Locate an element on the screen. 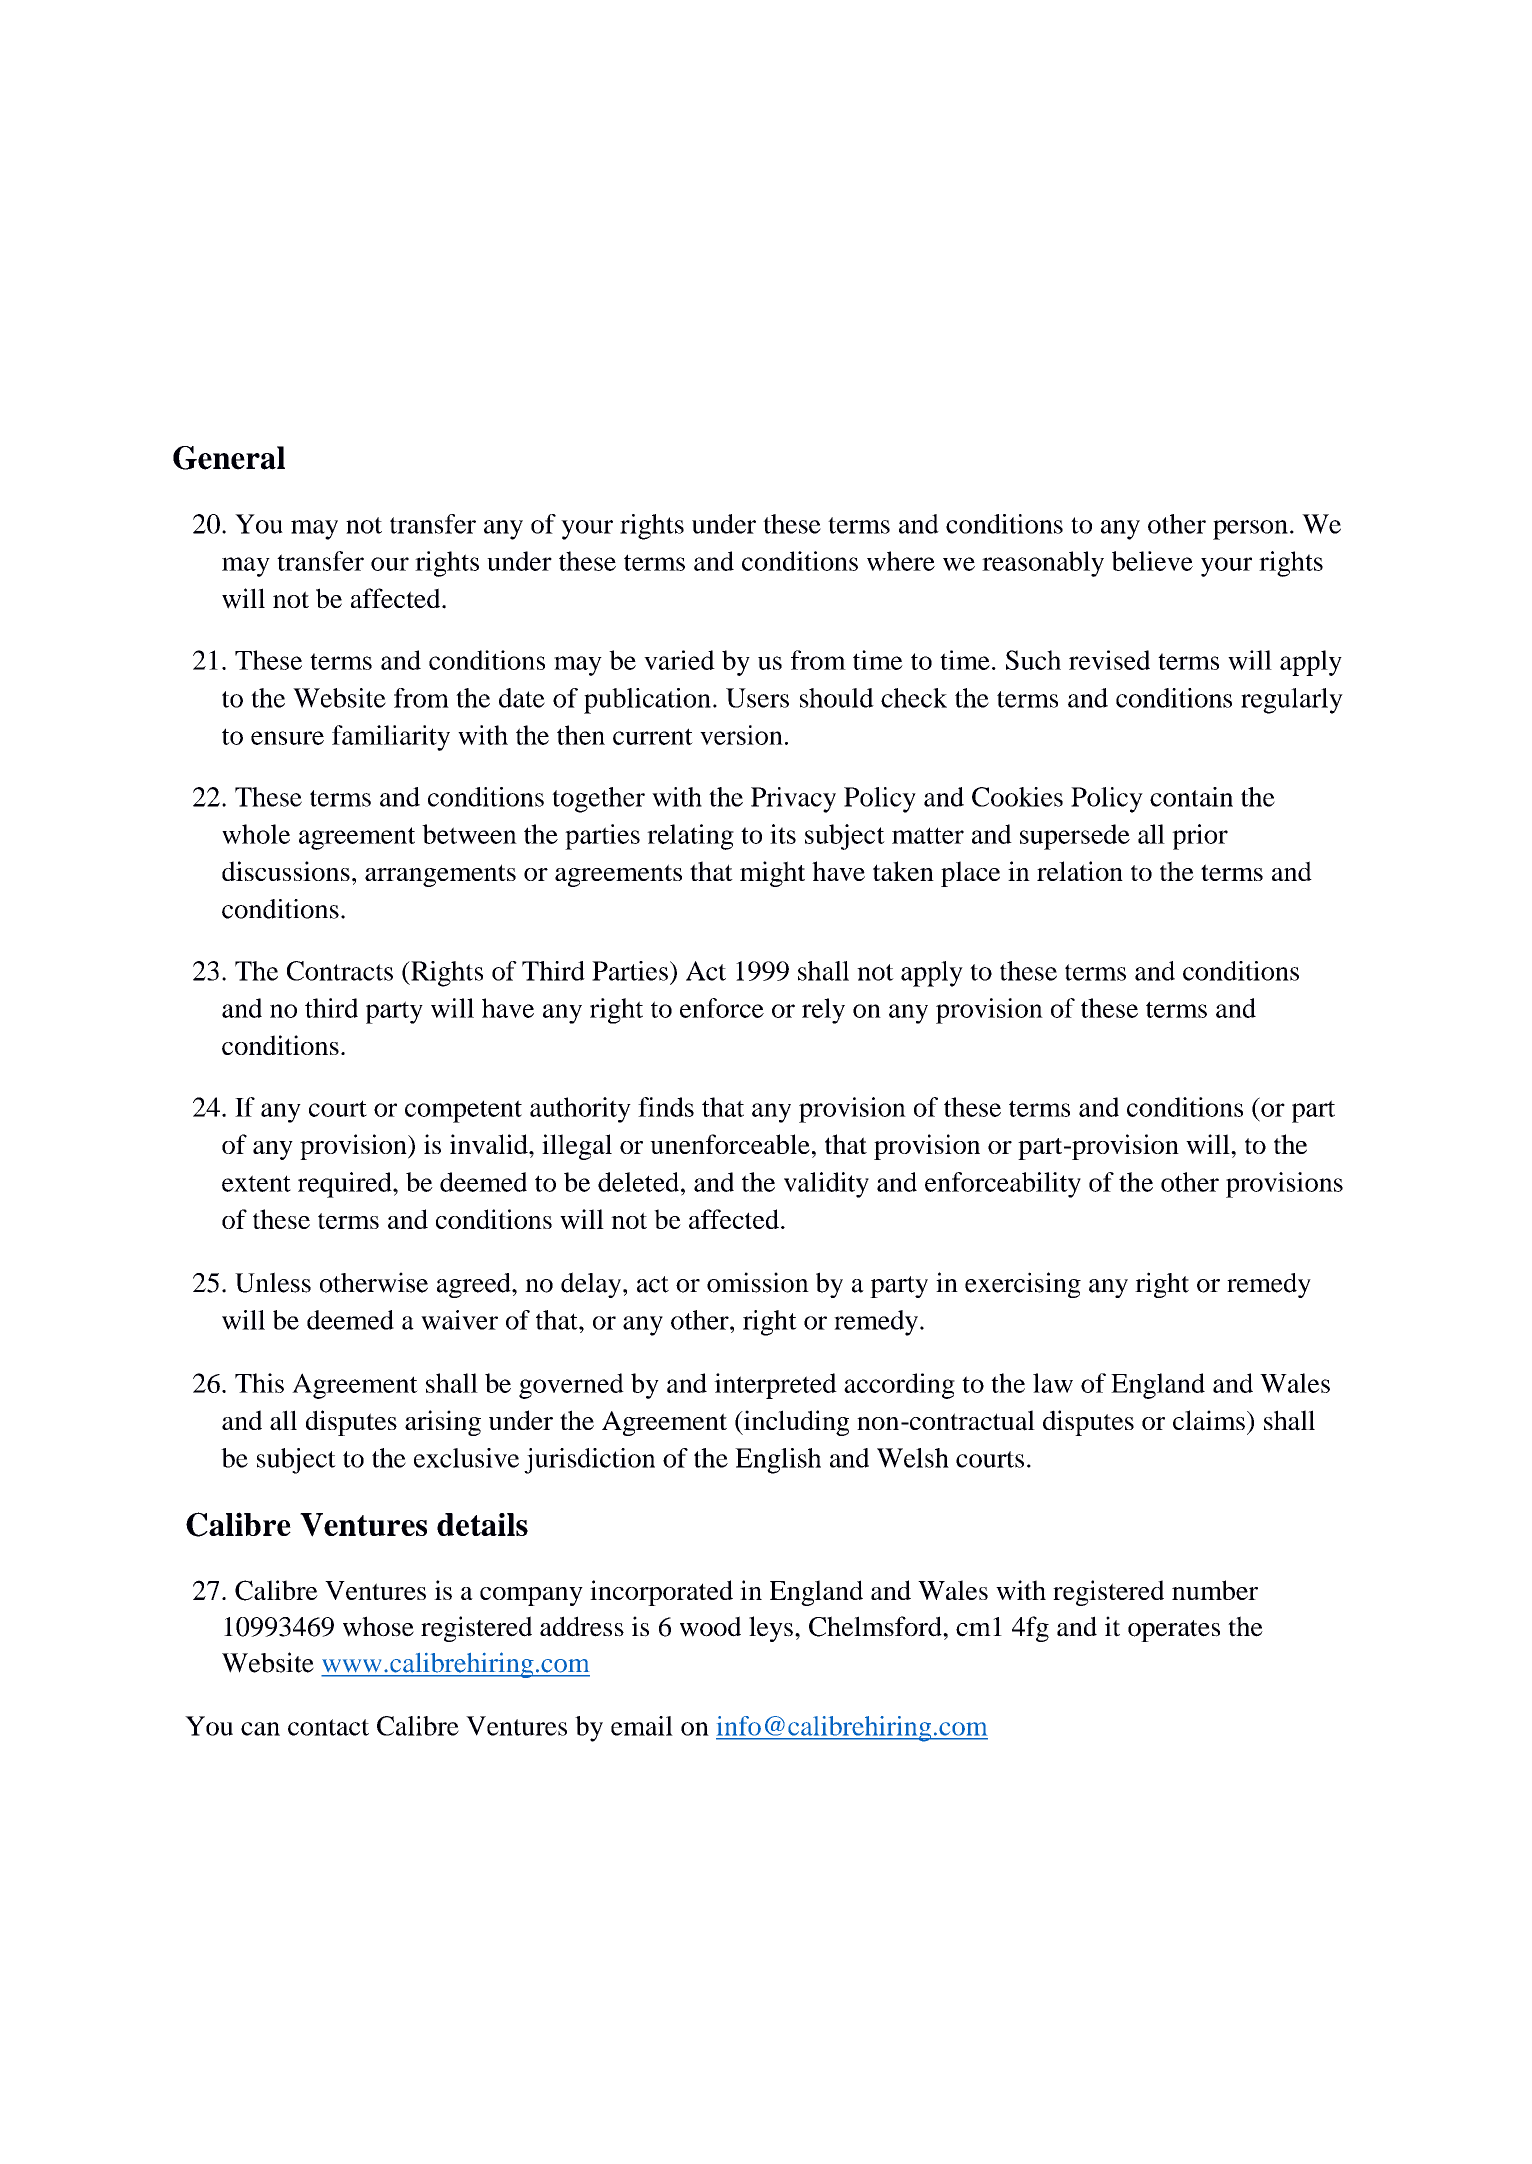 The width and height of the screenshot is (1532, 2164). discussions is located at coordinates (286, 871).
